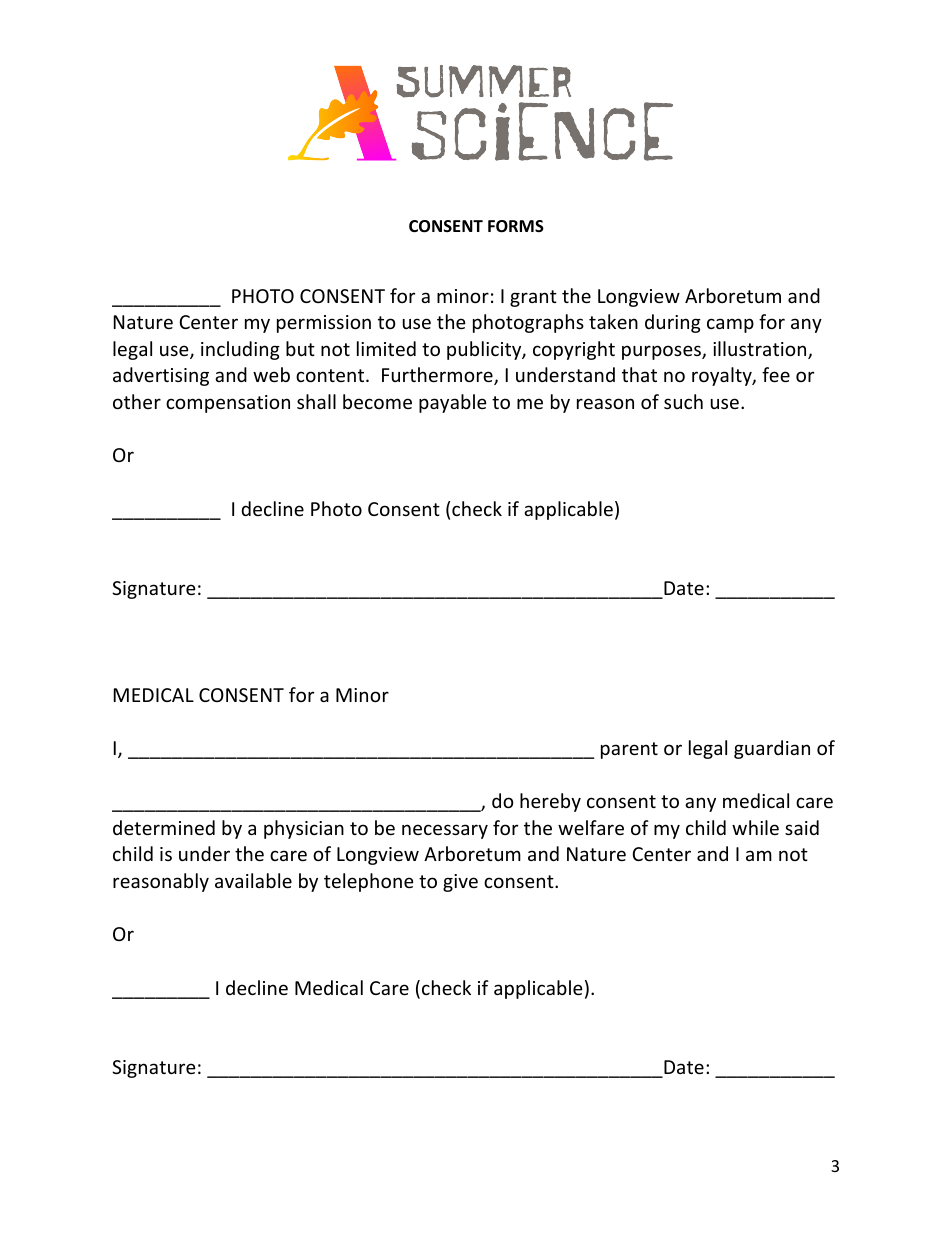 This screenshot has height=1233, width=952. What do you see at coordinates (228, 404) in the screenshot?
I see `compensation` at bounding box center [228, 404].
